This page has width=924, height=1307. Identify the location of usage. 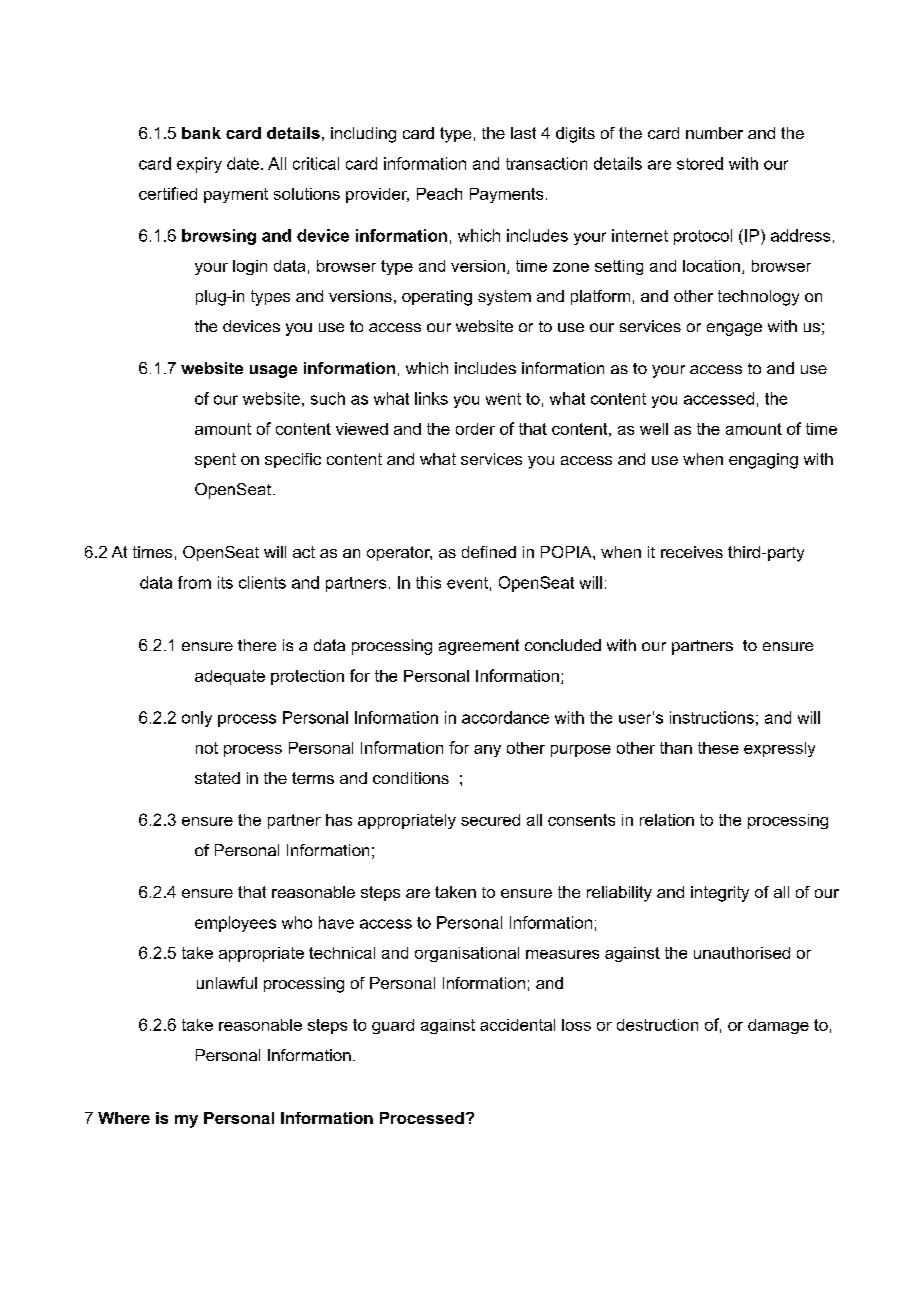
(273, 371).
